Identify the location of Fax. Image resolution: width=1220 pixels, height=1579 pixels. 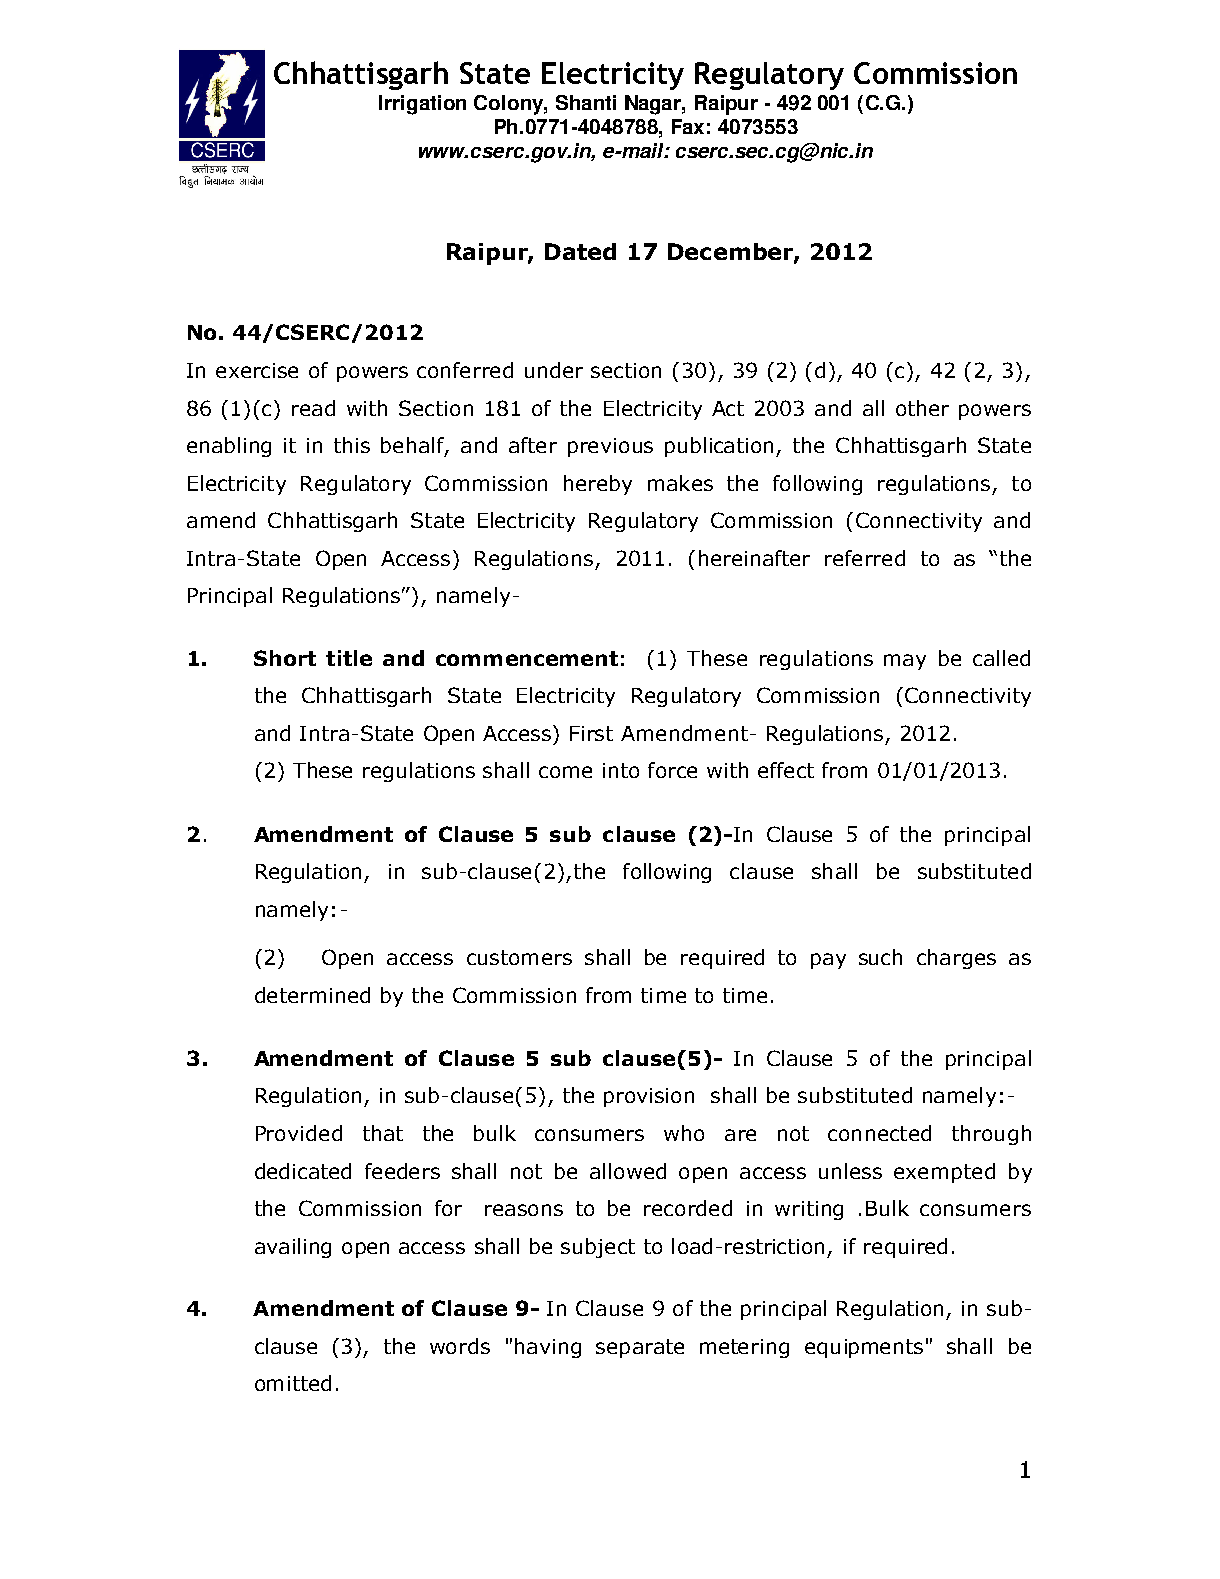
(688, 126).
